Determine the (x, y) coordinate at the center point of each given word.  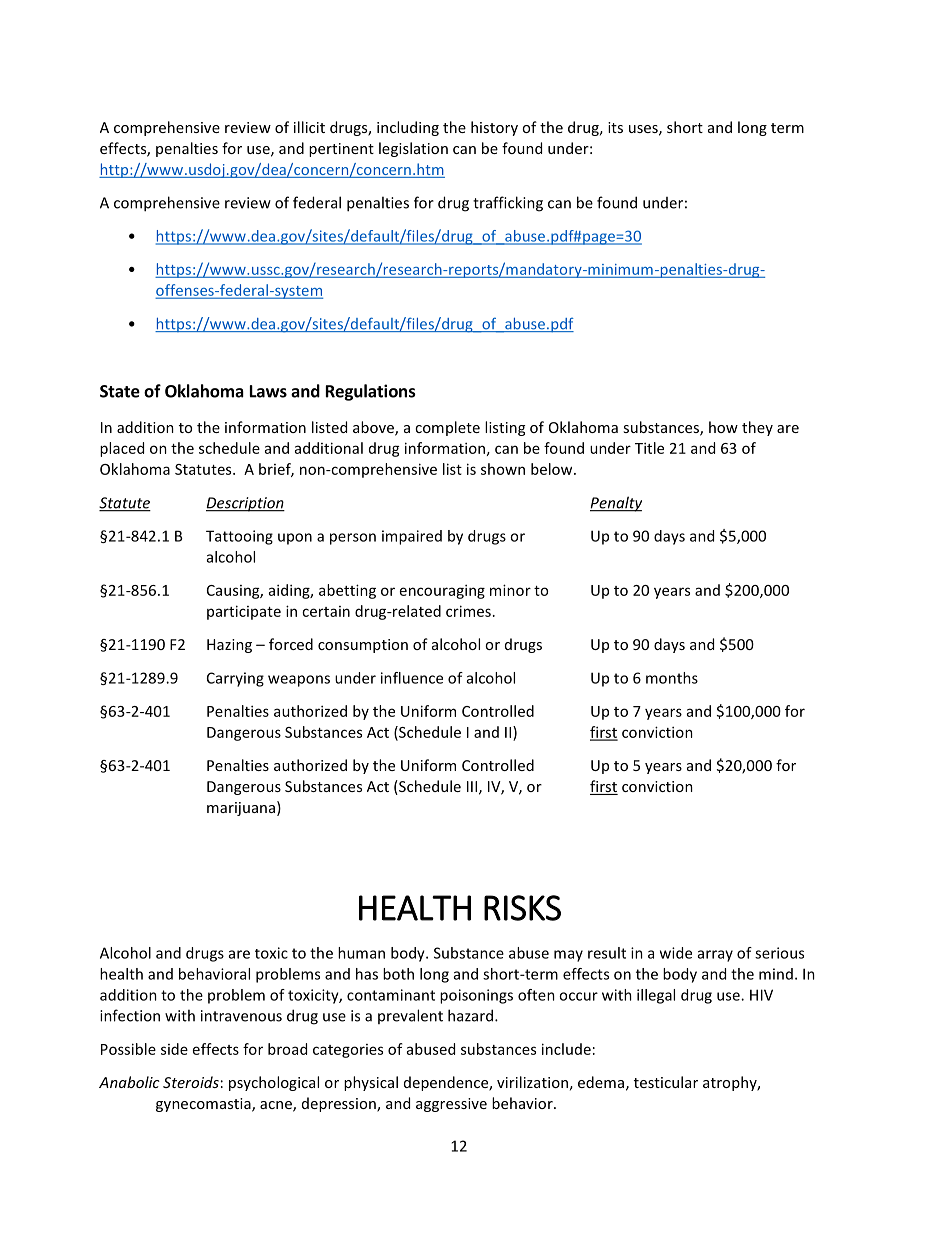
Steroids (191, 1082)
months (672, 678)
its (615, 127)
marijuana (241, 809)
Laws (268, 391)
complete (447, 428)
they (757, 428)
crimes (468, 611)
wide (676, 953)
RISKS (522, 908)
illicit (309, 127)
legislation (413, 149)
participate (244, 612)
